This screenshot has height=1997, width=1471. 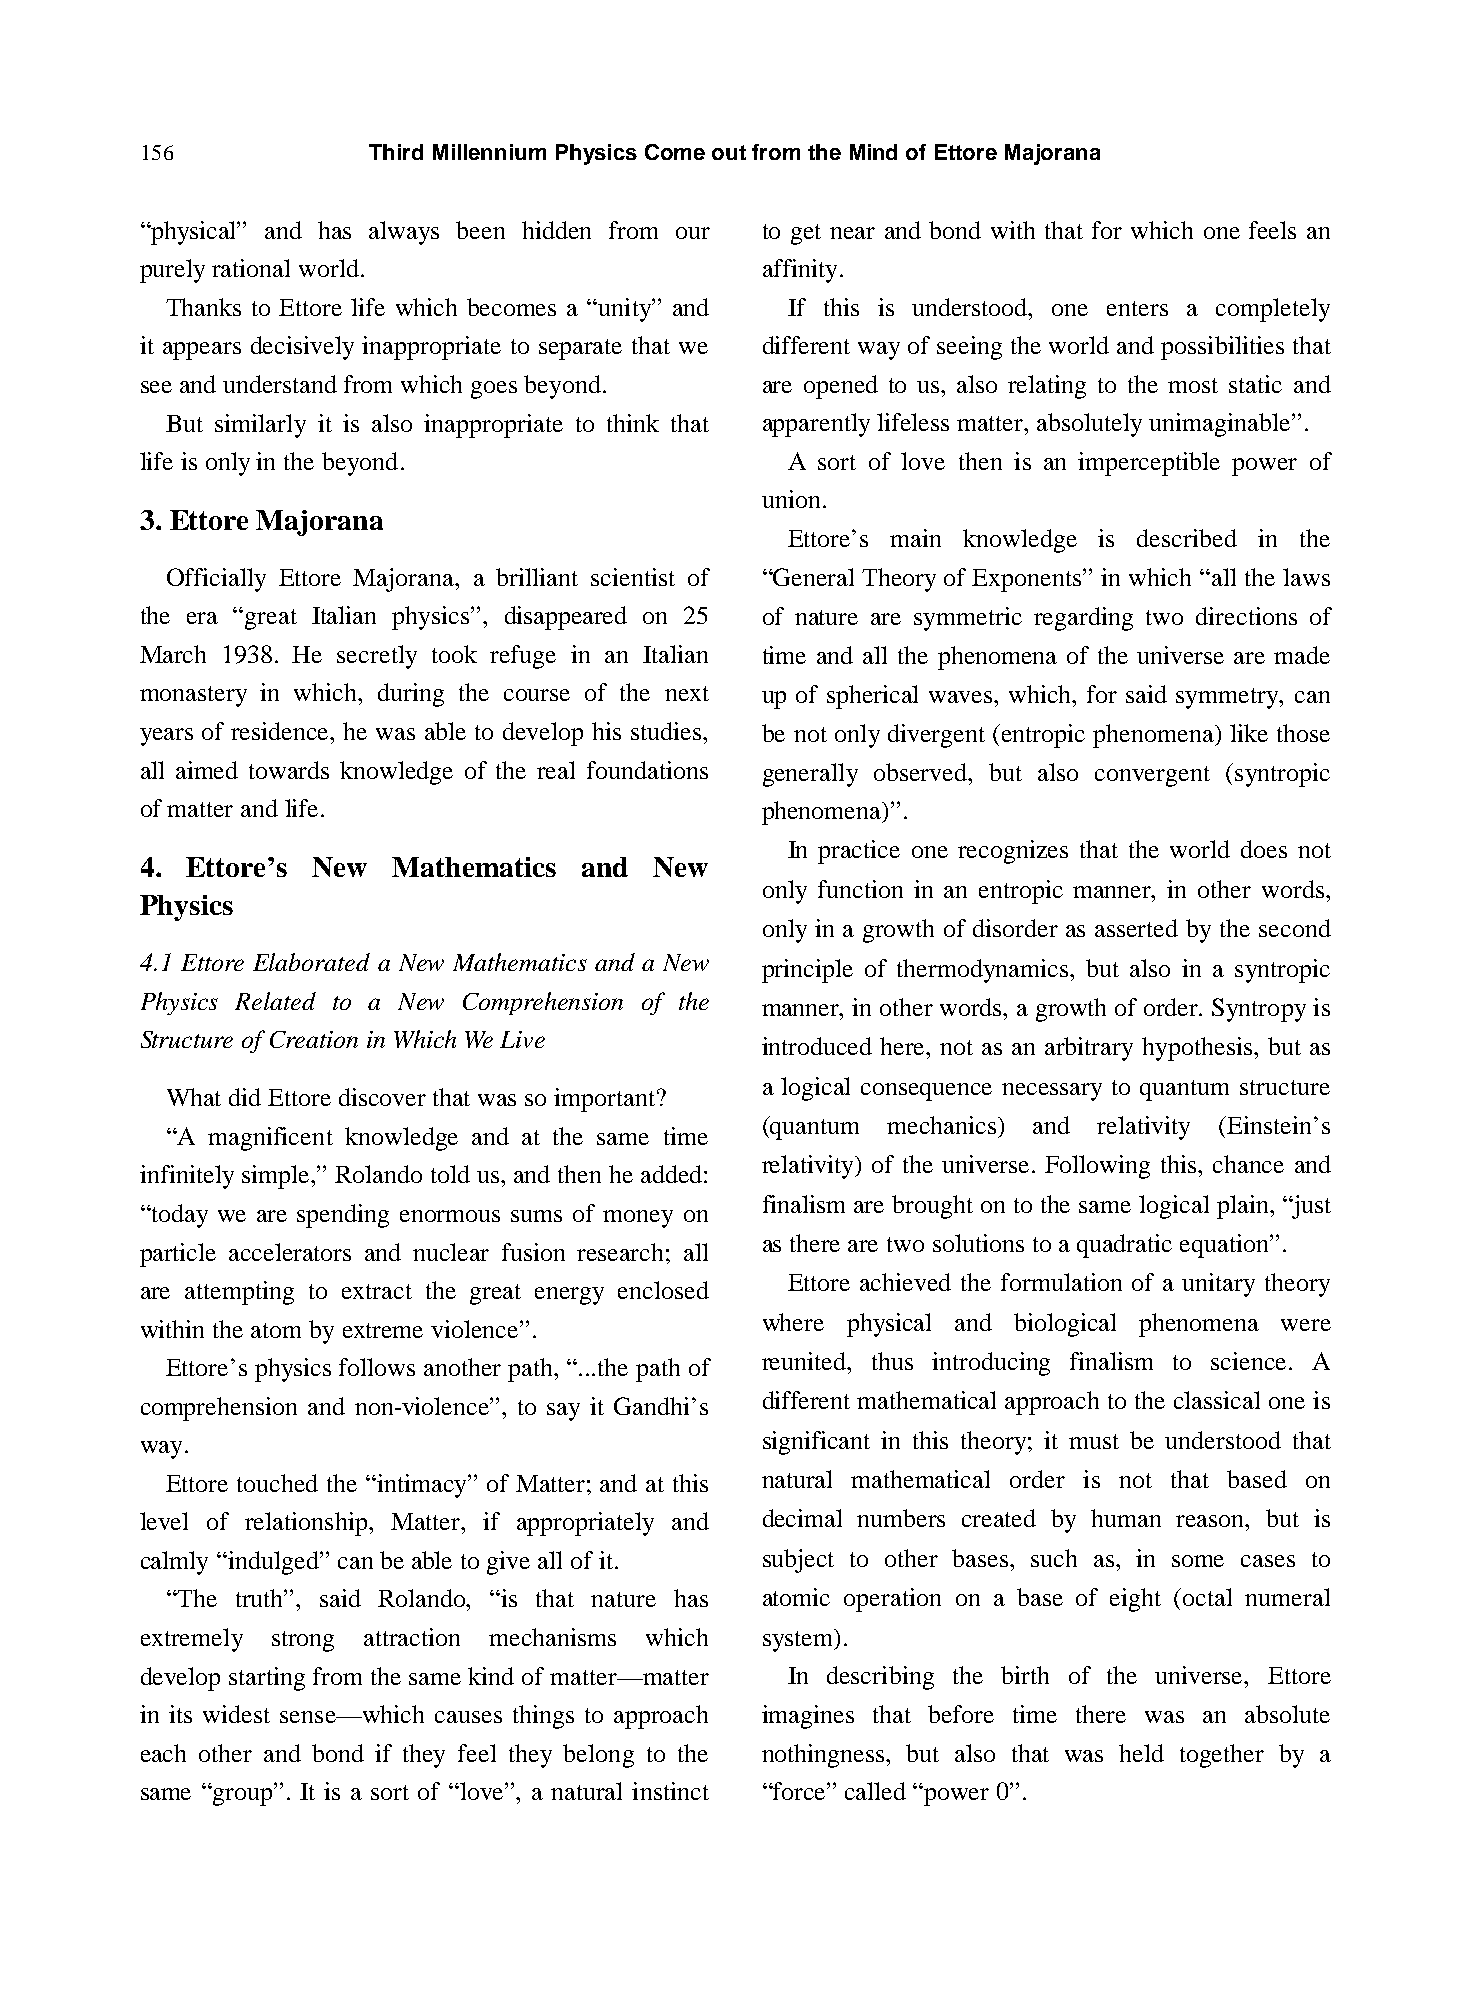 What do you see at coordinates (729, 152) in the screenshot?
I see `out` at bounding box center [729, 152].
